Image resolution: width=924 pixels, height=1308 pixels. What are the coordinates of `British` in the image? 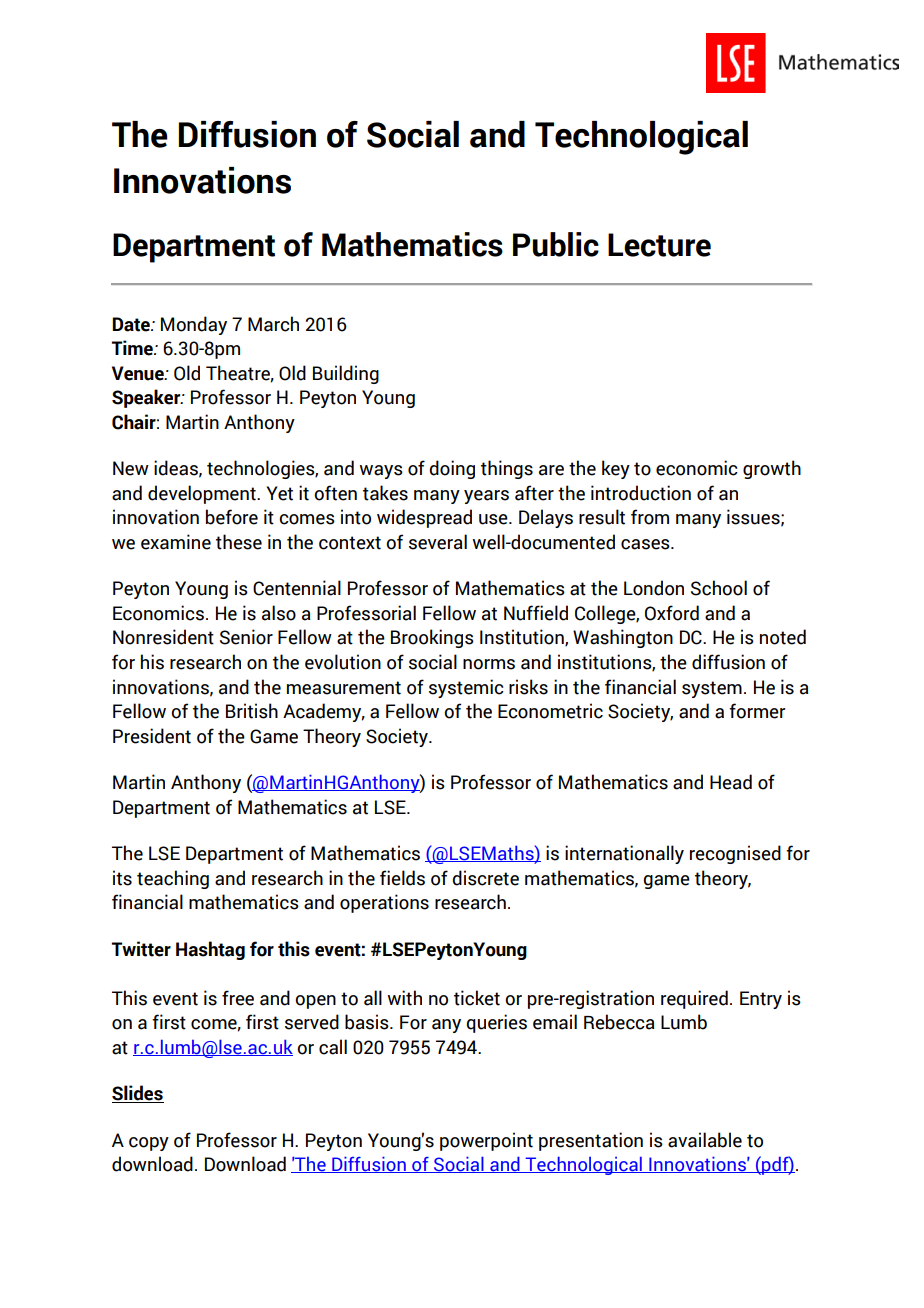 It's located at (252, 711).
